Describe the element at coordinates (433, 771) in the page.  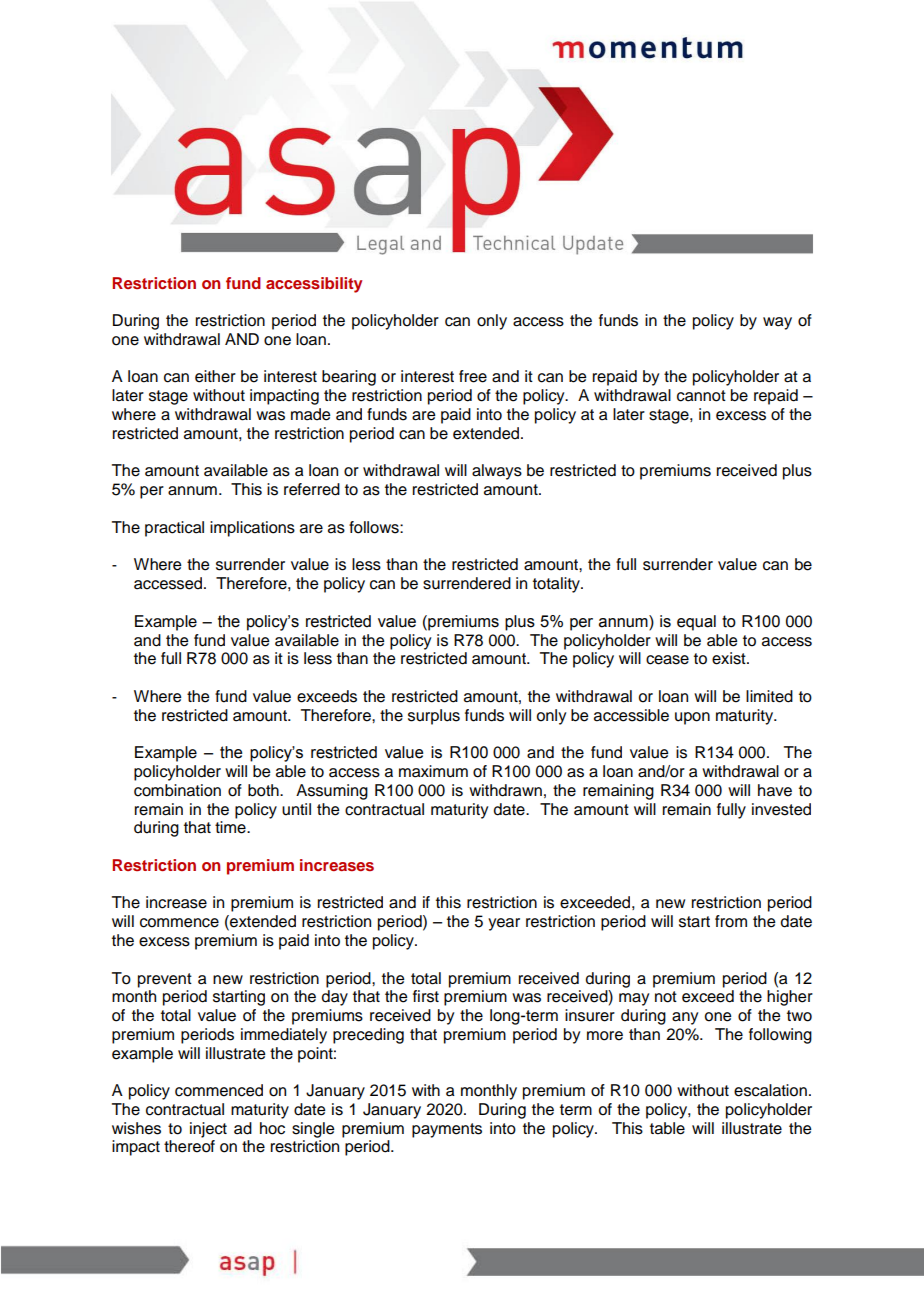
I see `maximum` at that location.
